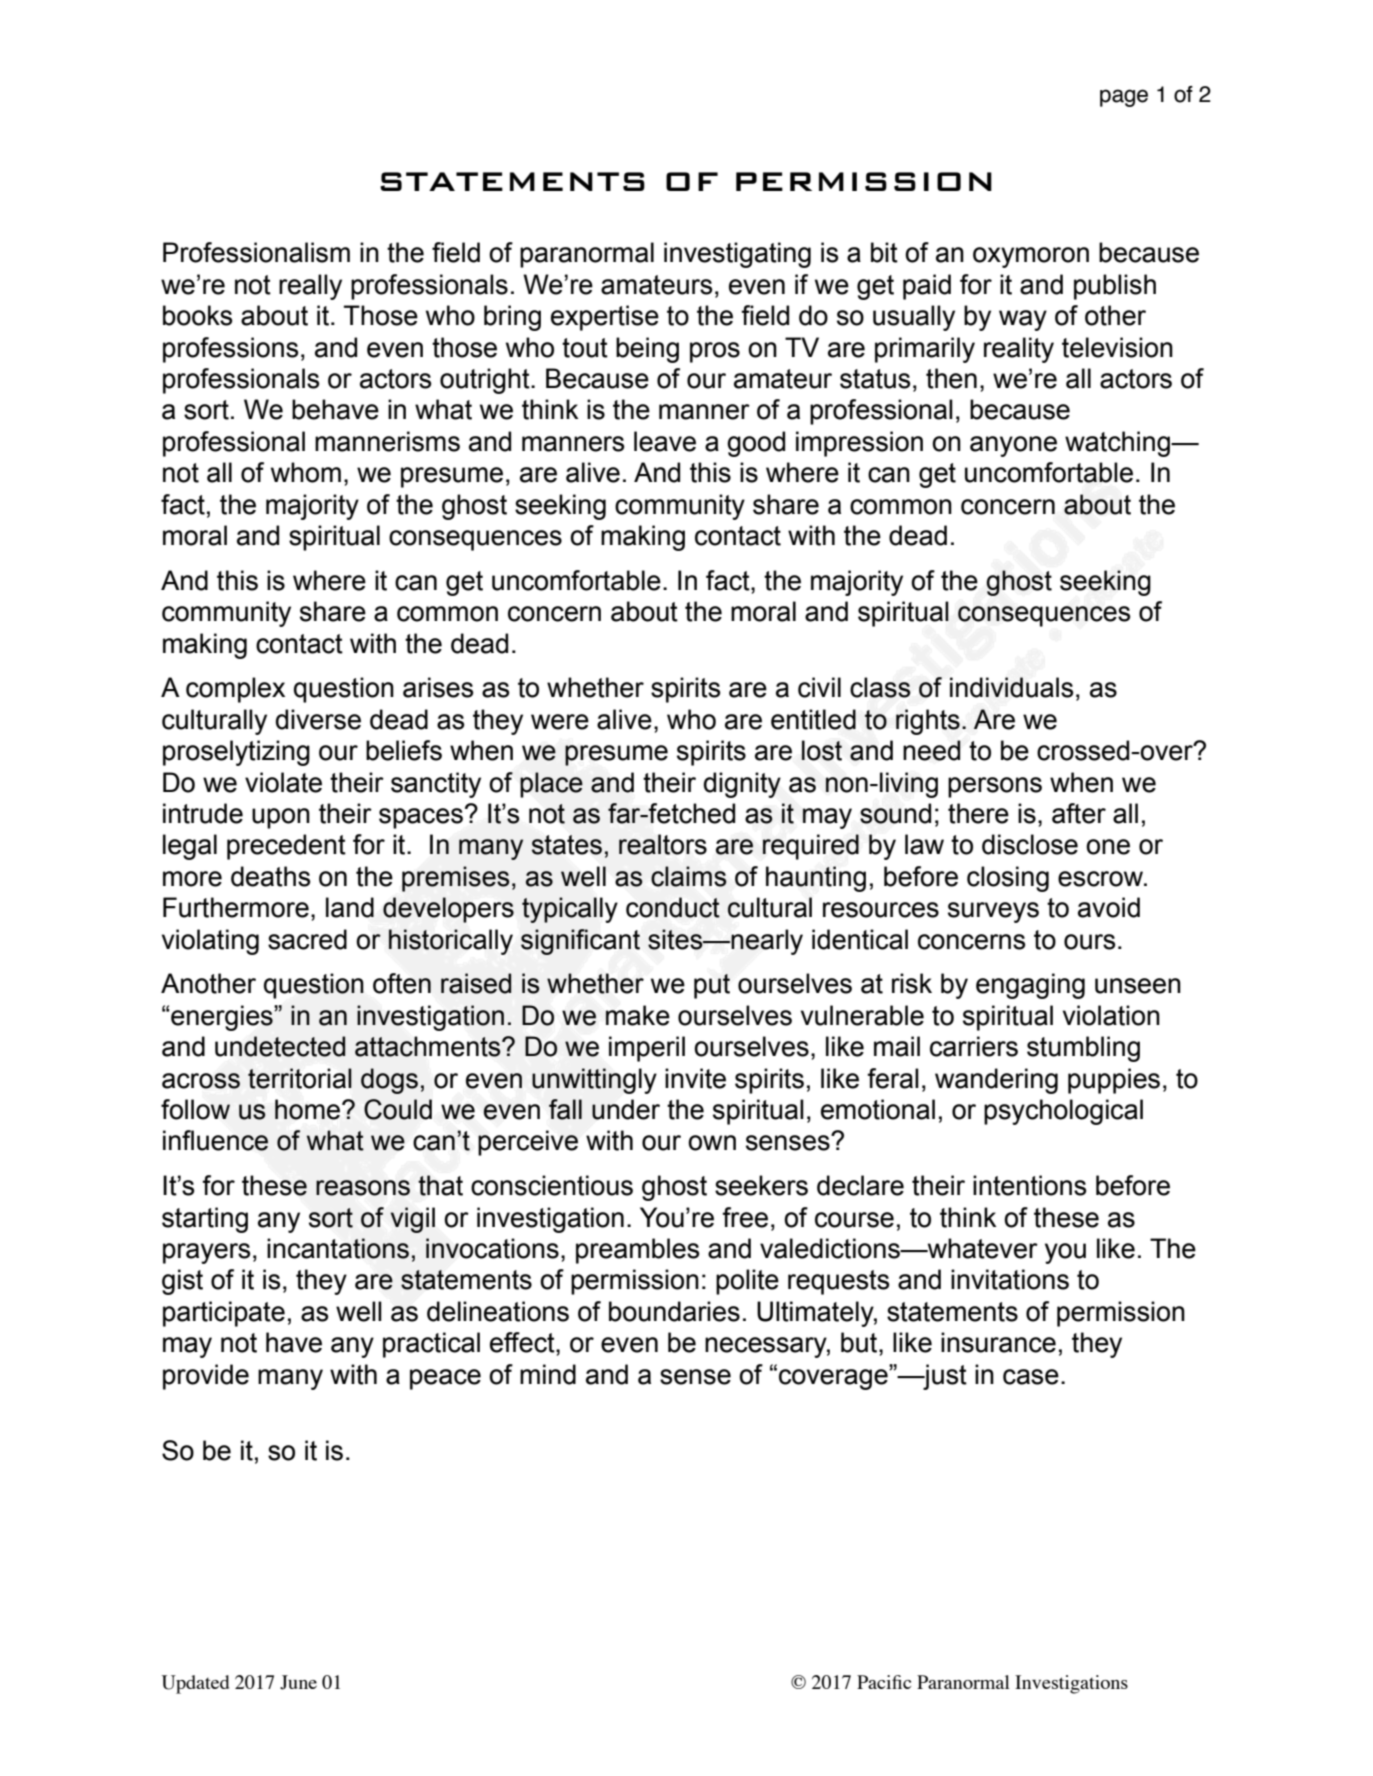 The image size is (1373, 1776). What do you see at coordinates (310, 287) in the document?
I see `really` at bounding box center [310, 287].
